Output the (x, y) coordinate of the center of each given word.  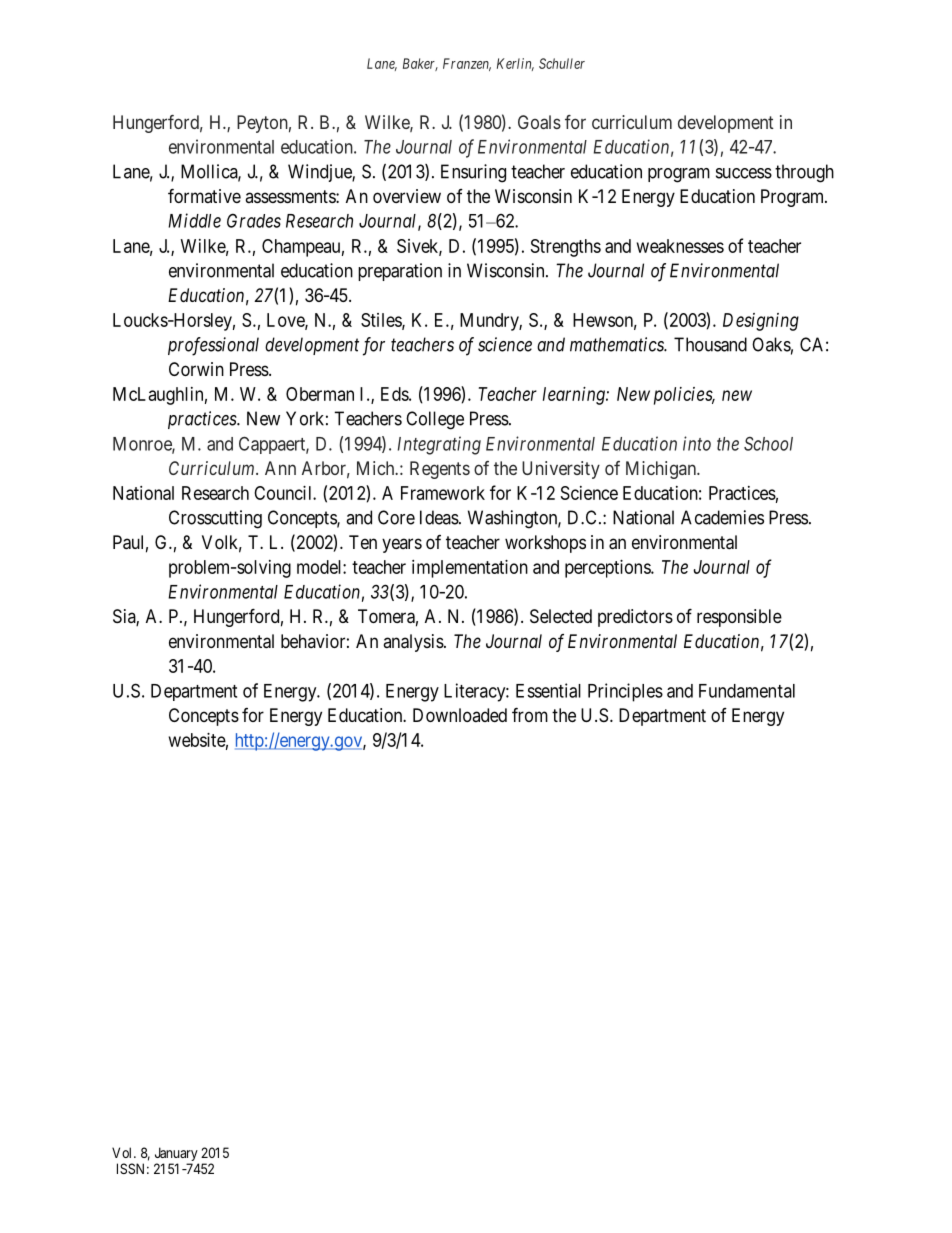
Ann (280, 468)
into (697, 443)
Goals (539, 122)
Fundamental (747, 691)
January (176, 1154)
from (530, 714)
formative (204, 195)
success (744, 173)
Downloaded (460, 715)
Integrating (439, 445)
